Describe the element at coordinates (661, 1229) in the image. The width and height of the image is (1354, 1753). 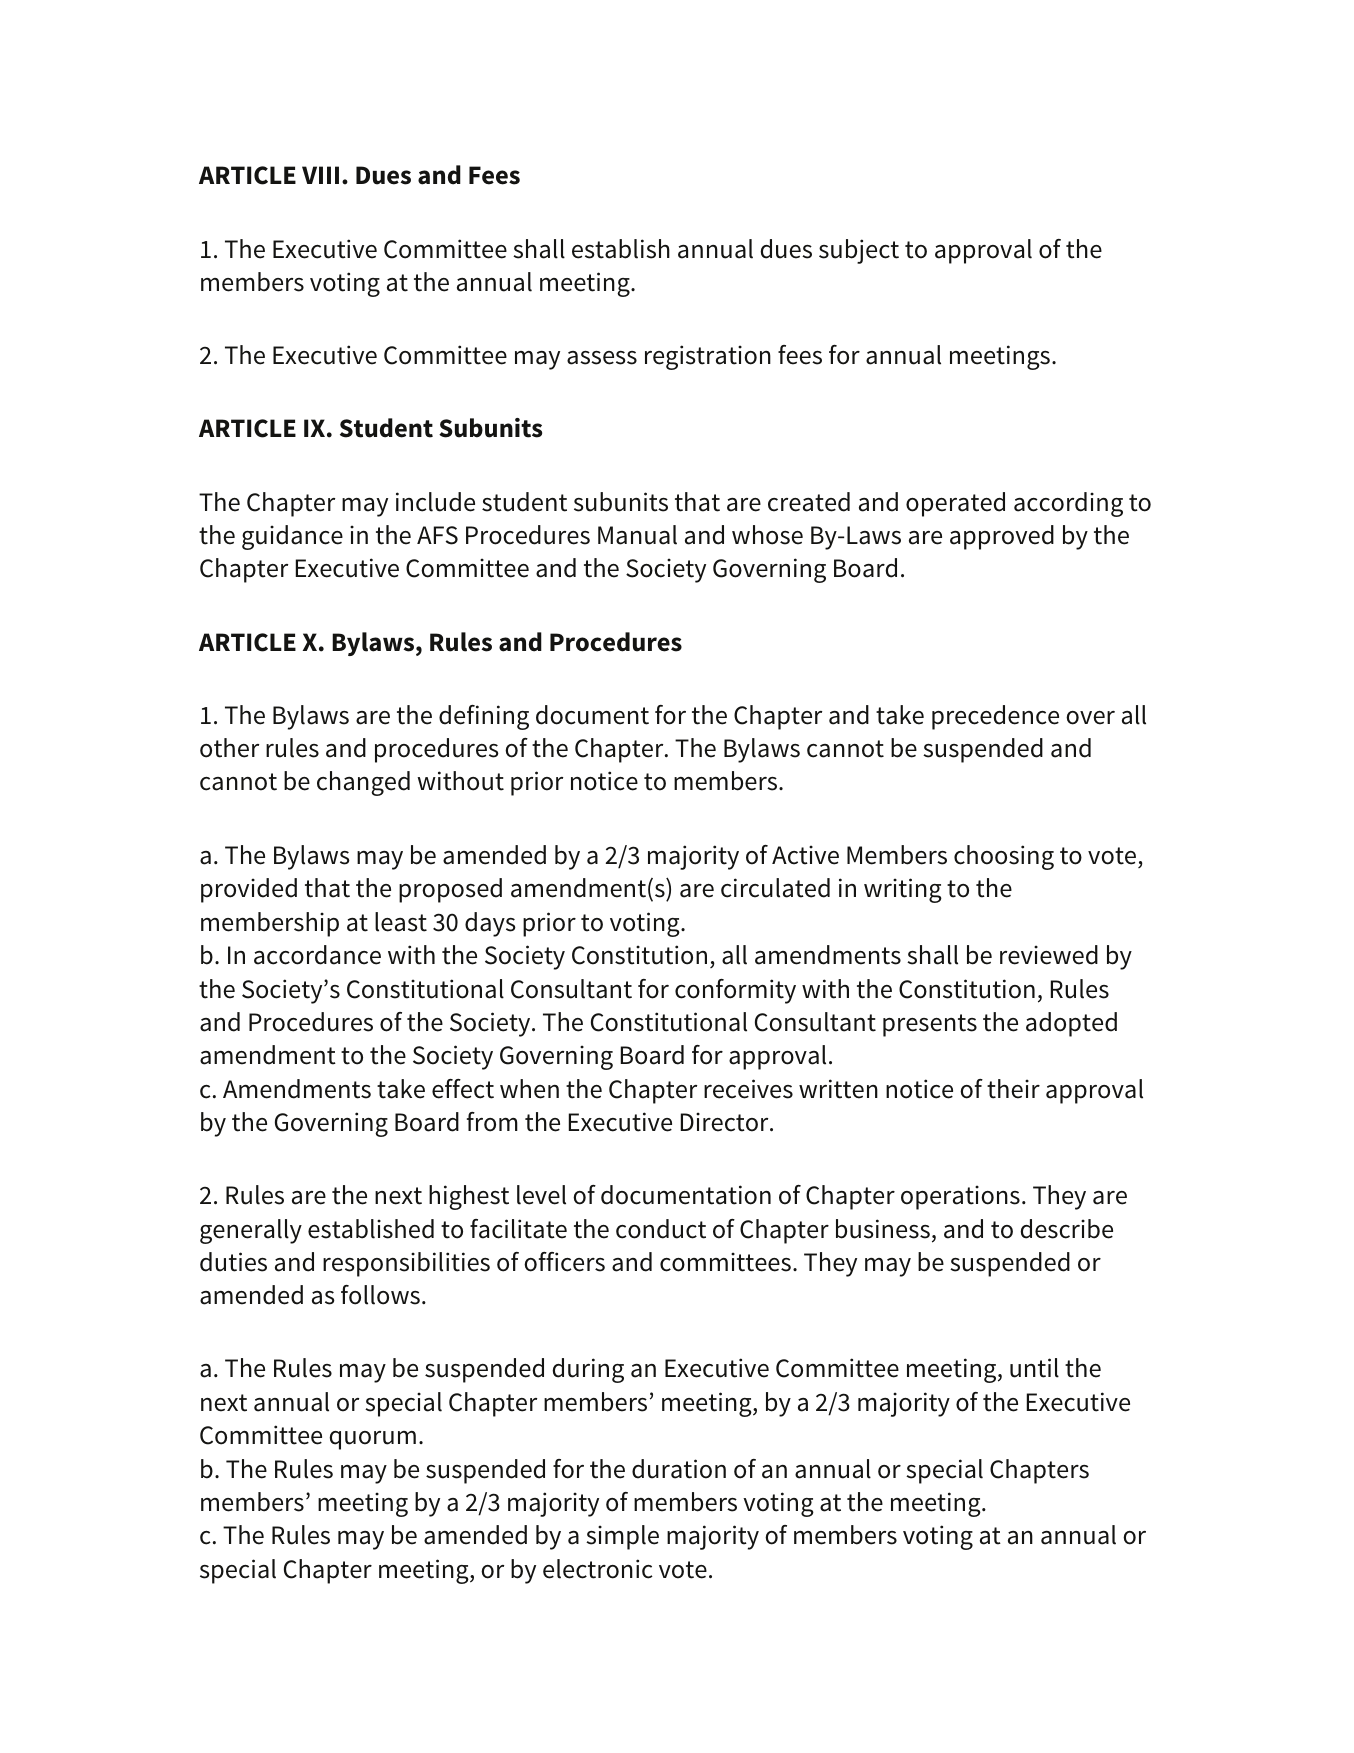
I see `conduct` at that location.
